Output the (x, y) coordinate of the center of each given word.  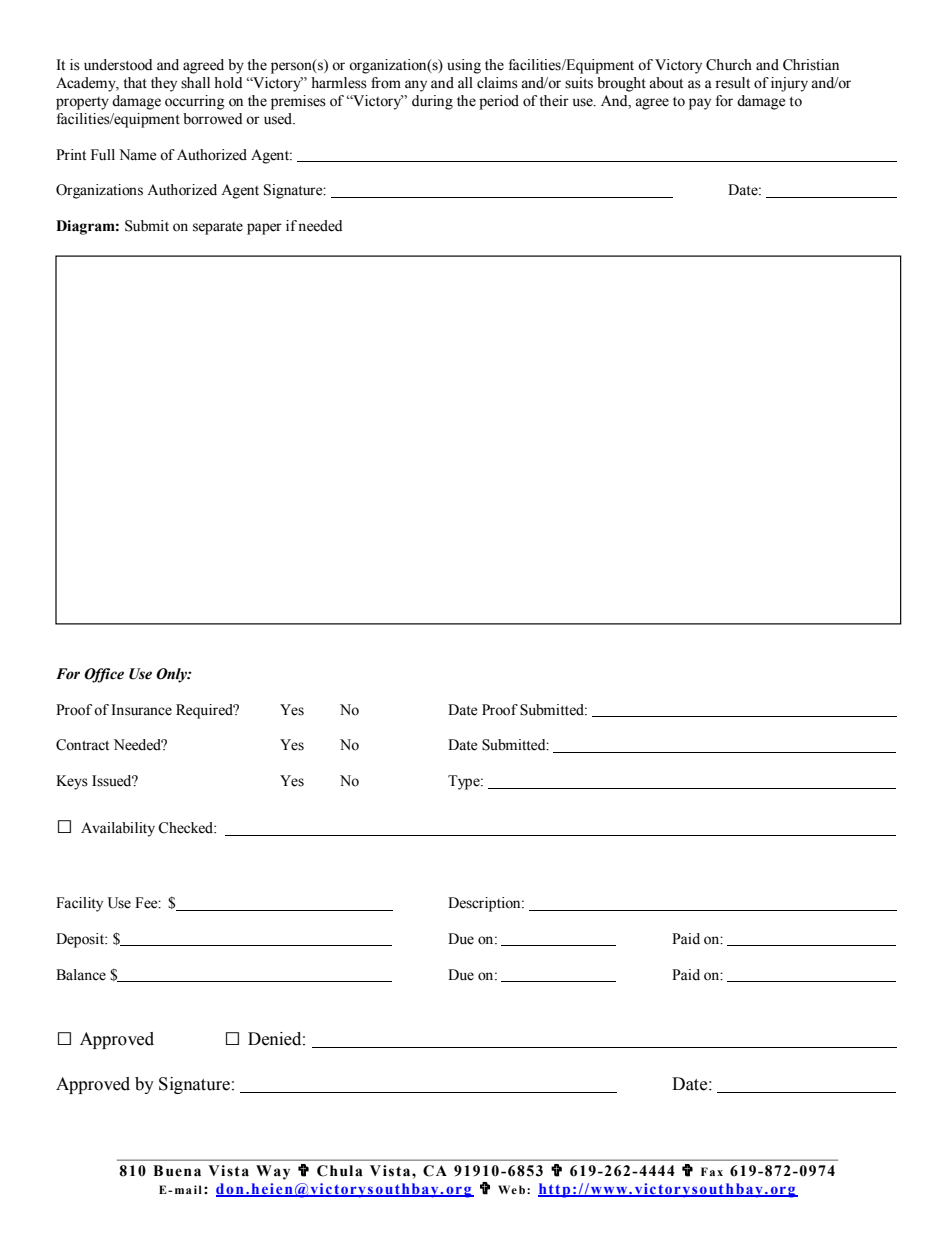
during (432, 102)
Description (485, 904)
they (164, 84)
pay (700, 104)
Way (273, 1172)
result (732, 83)
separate (218, 228)
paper (264, 229)
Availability (118, 829)
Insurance (141, 710)
